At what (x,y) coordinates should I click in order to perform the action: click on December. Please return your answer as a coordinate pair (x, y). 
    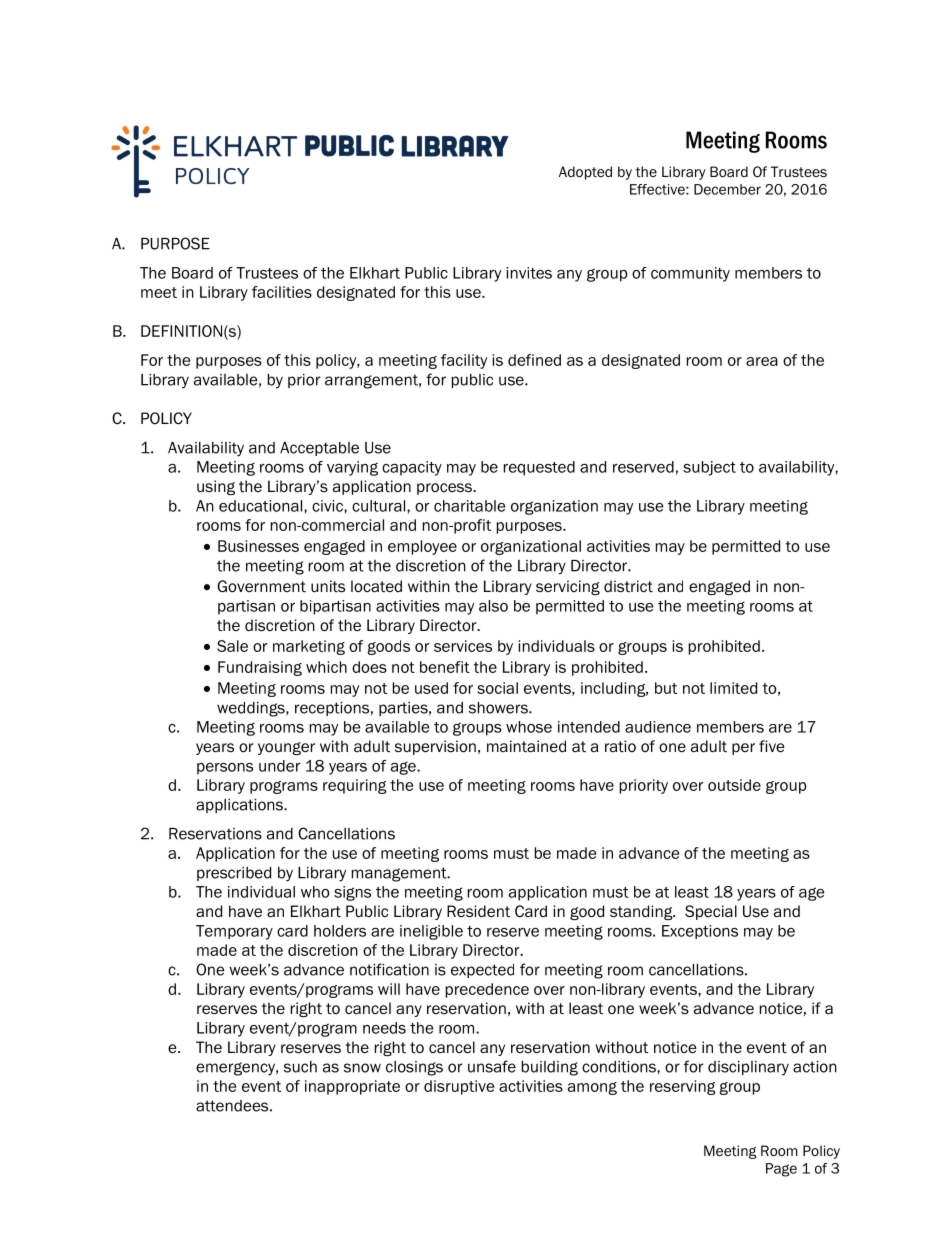
    Looking at the image, I should click on (727, 189).
